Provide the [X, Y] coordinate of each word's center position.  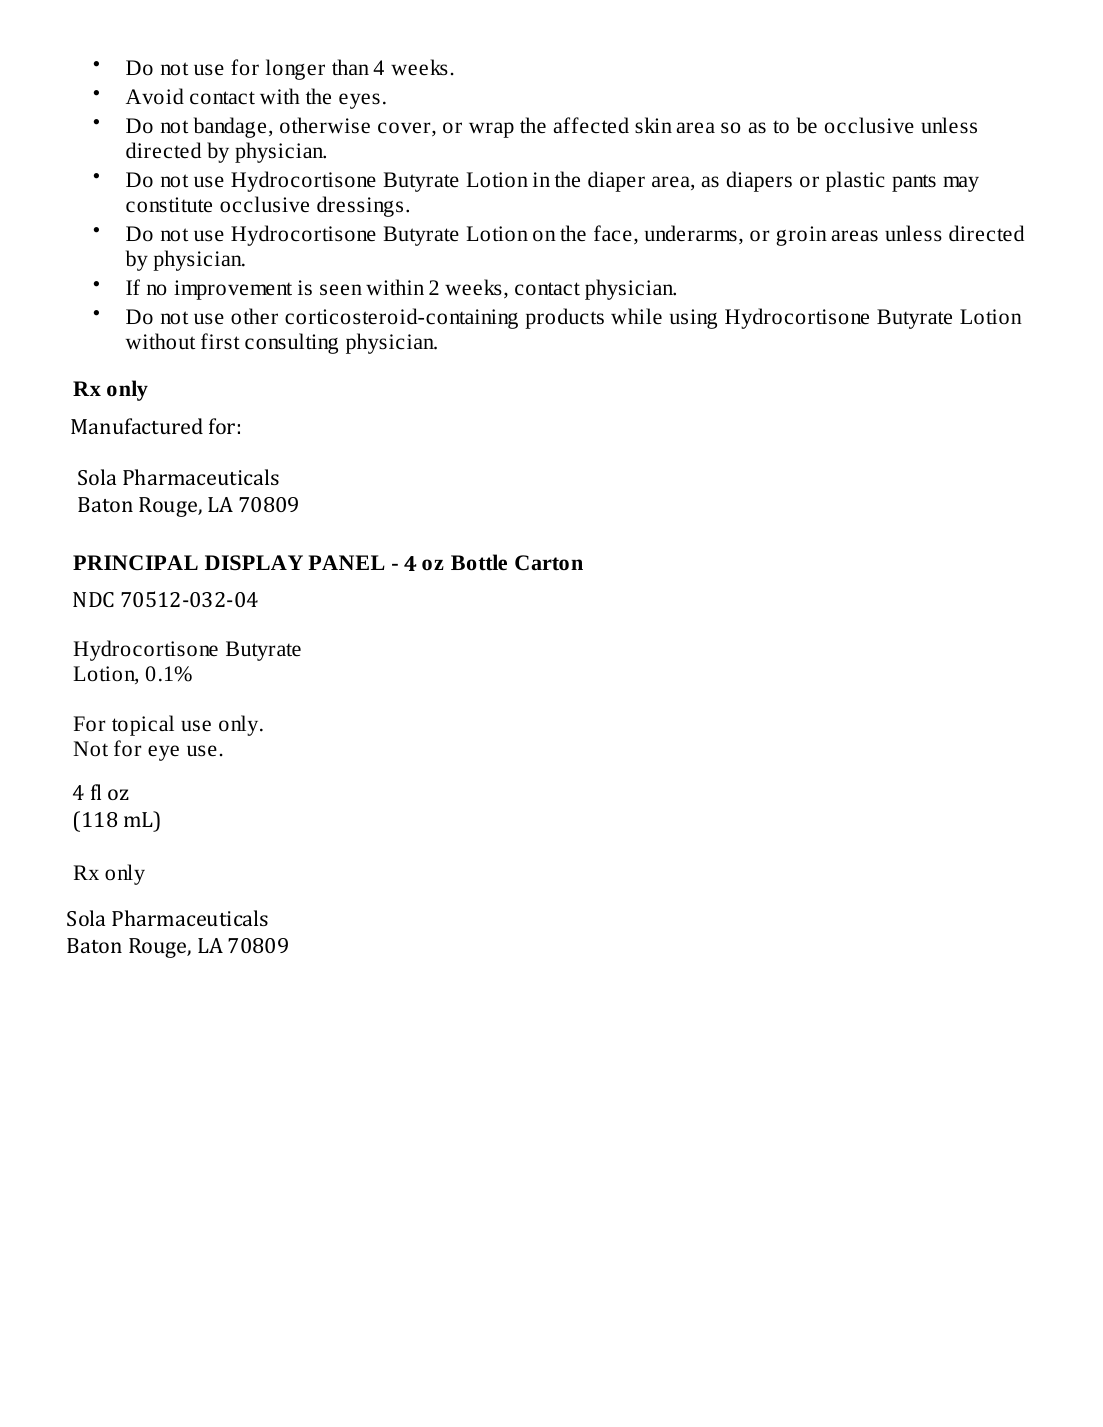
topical [143, 725]
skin [653, 125]
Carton [549, 563]
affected [591, 125]
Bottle [479, 562]
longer [295, 69]
